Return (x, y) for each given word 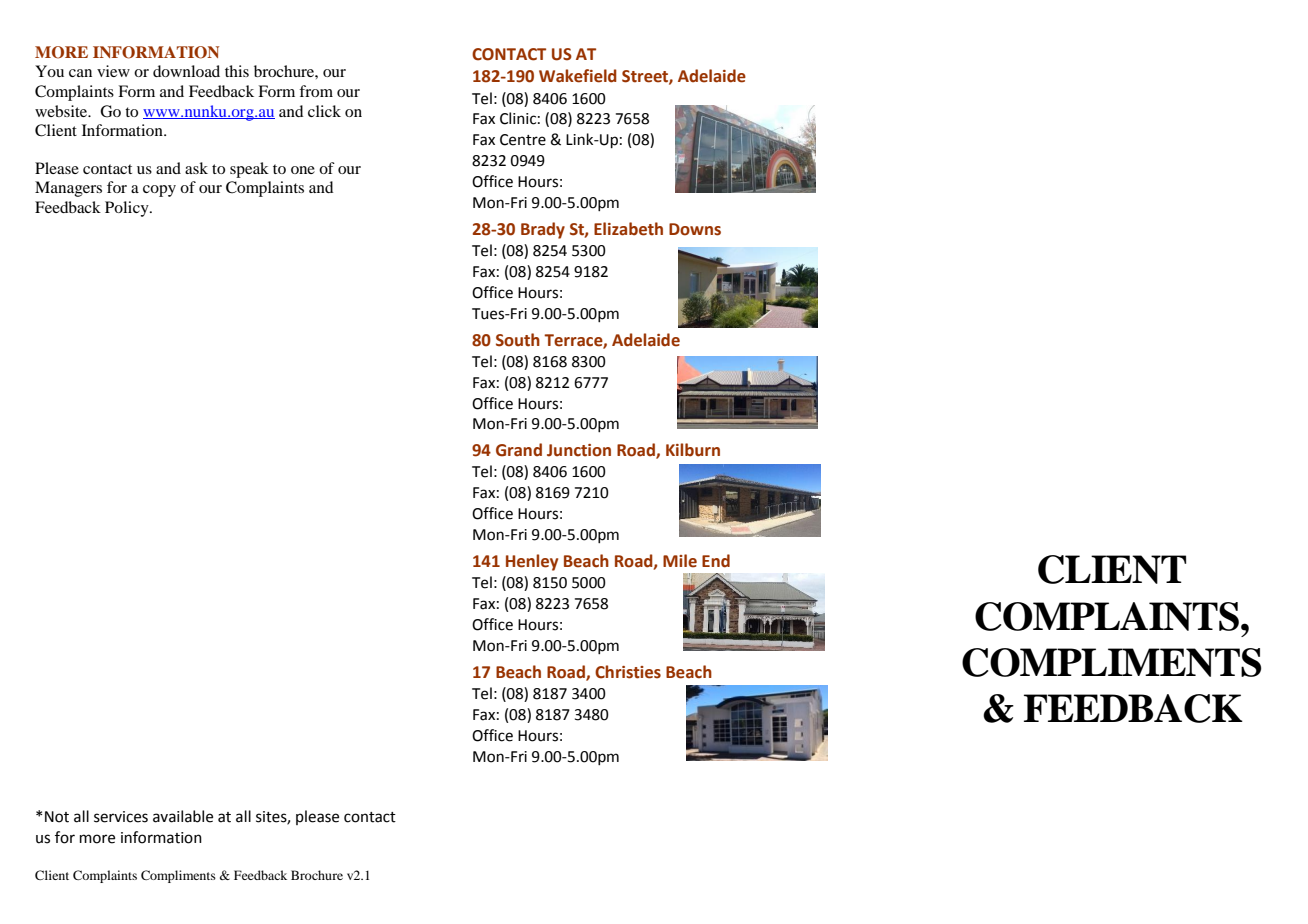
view (113, 71)
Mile (680, 561)
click (324, 111)
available (183, 816)
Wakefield (578, 76)
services (121, 817)
